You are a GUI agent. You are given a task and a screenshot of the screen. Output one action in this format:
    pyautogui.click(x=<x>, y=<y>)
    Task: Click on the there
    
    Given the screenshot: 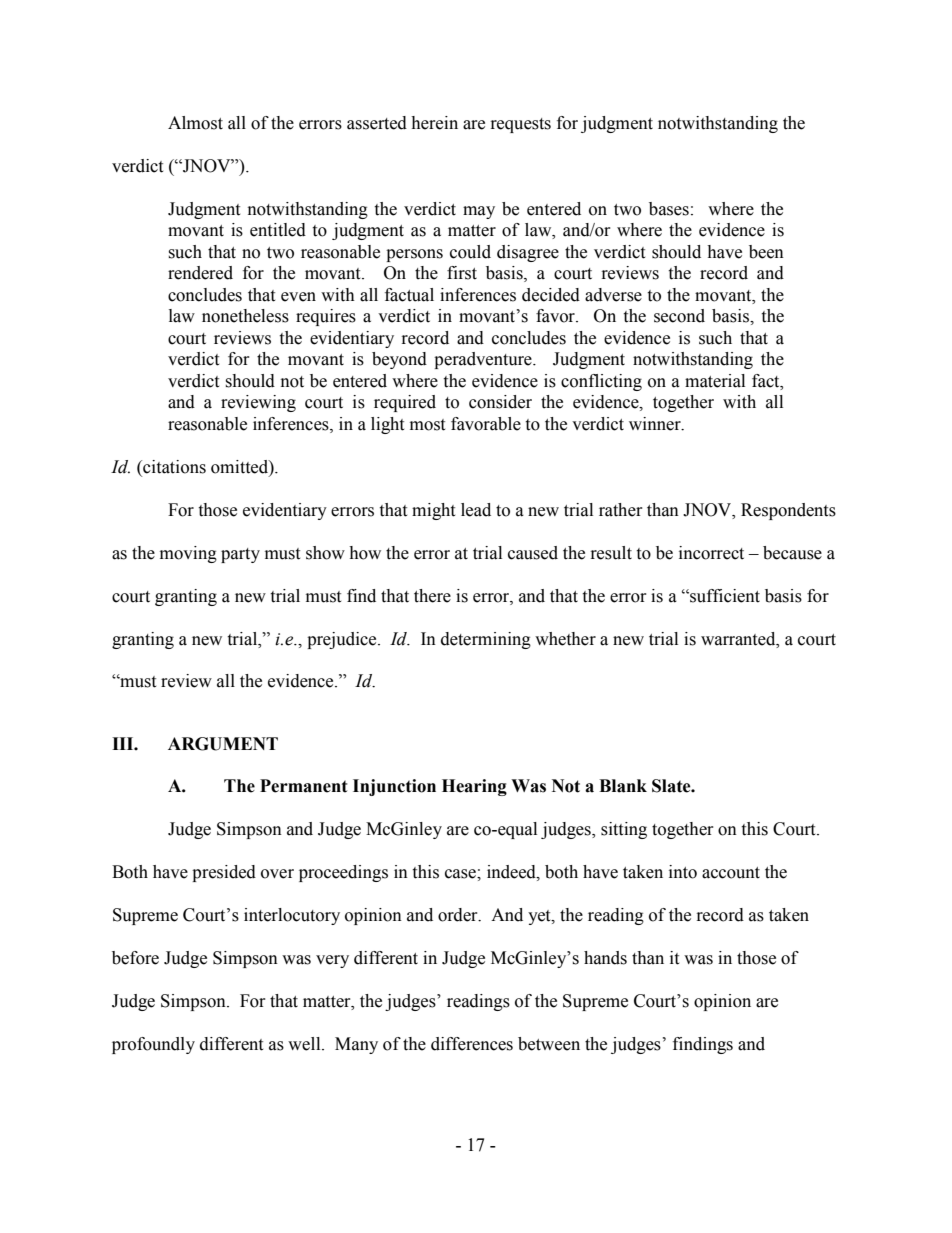 What is the action you would take?
    pyautogui.click(x=432, y=596)
